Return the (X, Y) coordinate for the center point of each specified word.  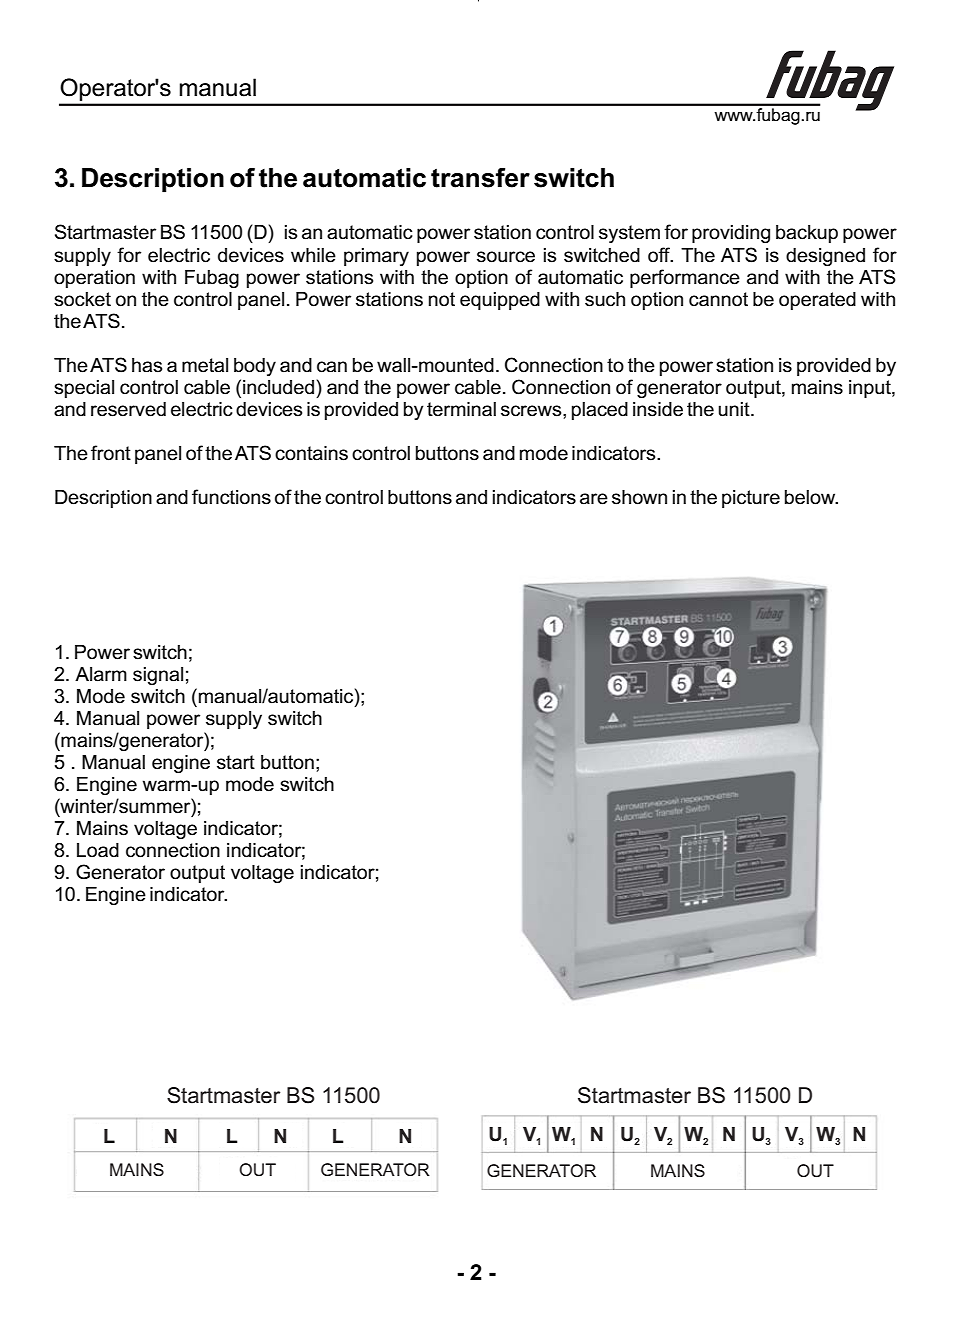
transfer (480, 178)
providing (731, 234)
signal (158, 676)
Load (98, 850)
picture (751, 499)
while (313, 255)
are (594, 499)
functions (231, 497)
